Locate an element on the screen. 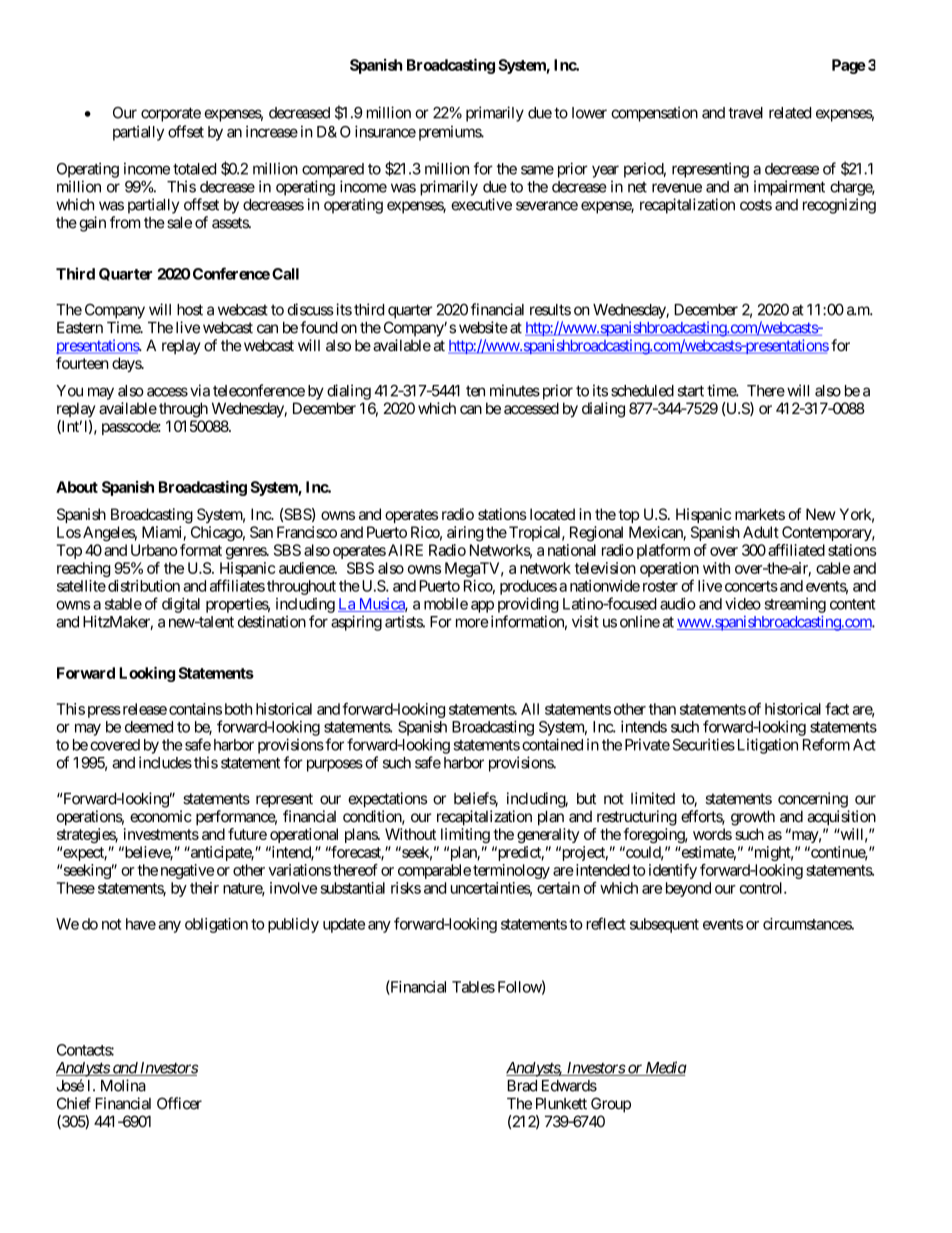 The width and height of the screenshot is (952, 1233). limiting is located at coordinates (465, 835).
